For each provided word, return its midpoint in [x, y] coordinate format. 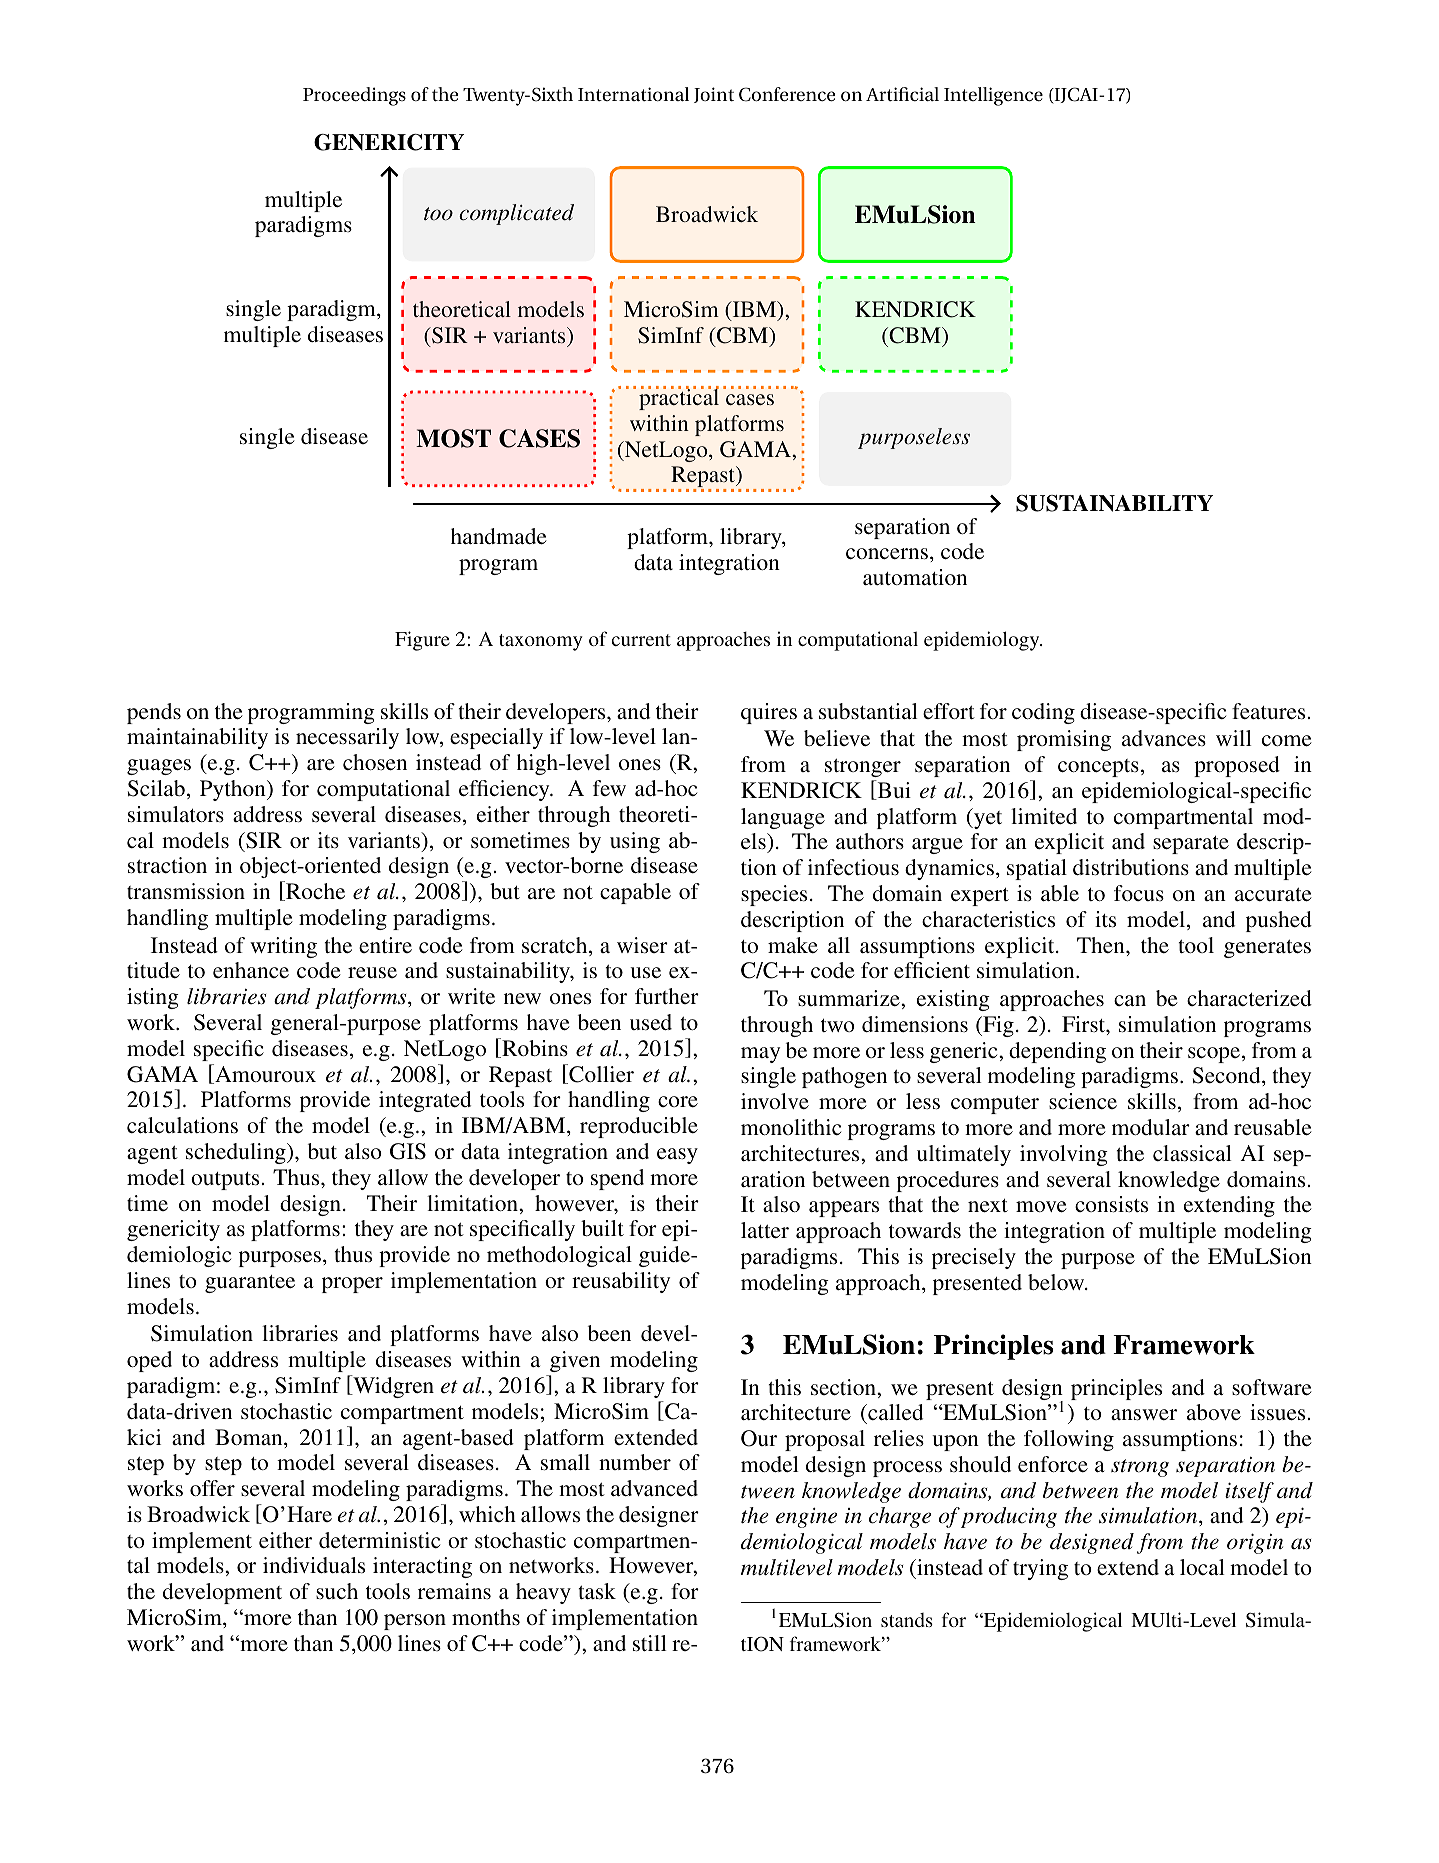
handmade [499, 536]
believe [837, 738]
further [667, 996]
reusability [621, 1282]
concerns [887, 554]
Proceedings [354, 96]
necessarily [347, 738]
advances [1164, 738]
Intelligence [993, 96]
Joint [714, 95]
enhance [251, 970]
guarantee [250, 1284]
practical [679, 398]
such [337, 1591]
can [1130, 1000]
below [1057, 1282]
